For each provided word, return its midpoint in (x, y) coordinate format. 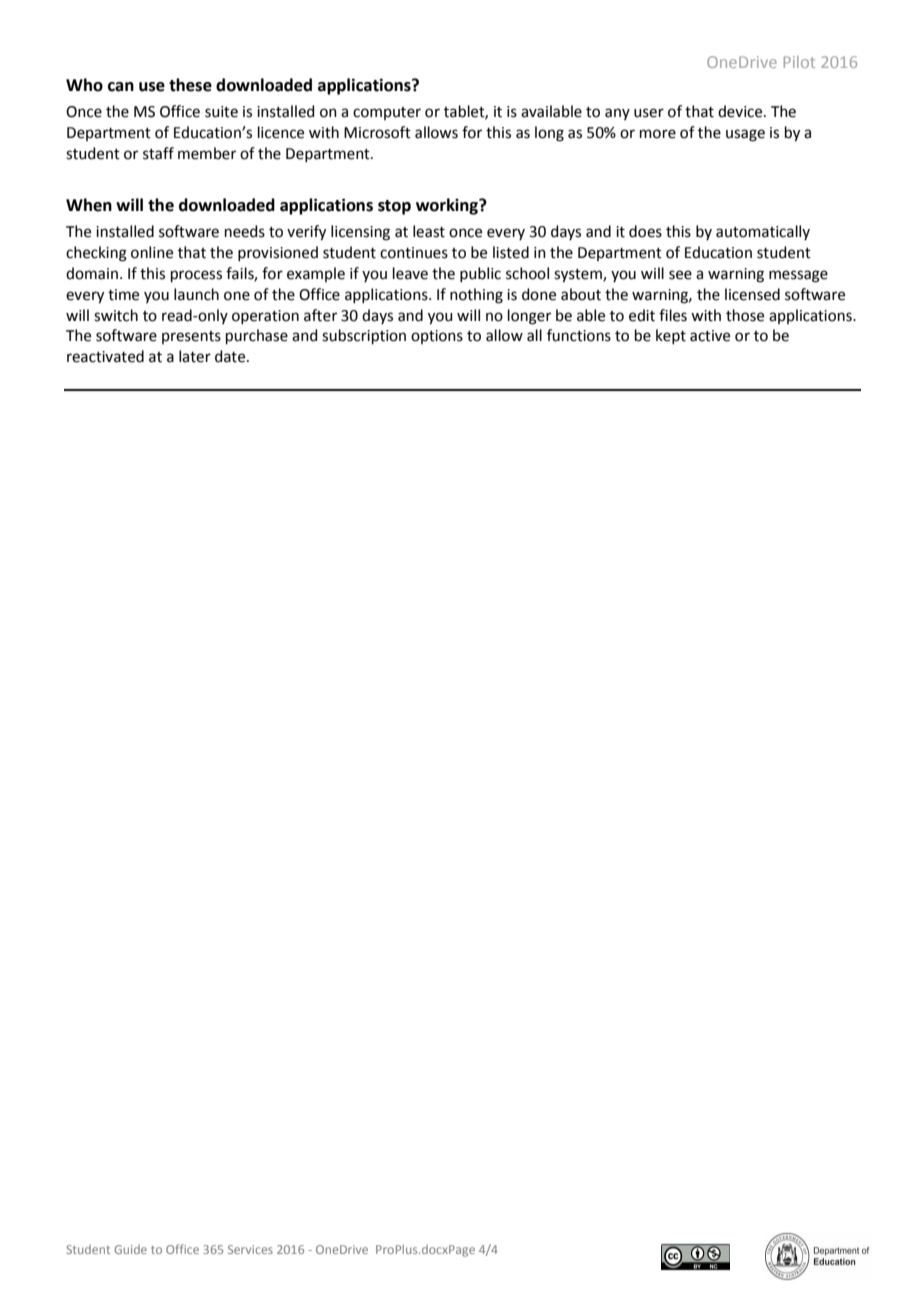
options (437, 337)
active (710, 336)
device (741, 111)
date (231, 356)
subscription (364, 336)
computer (387, 113)
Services (250, 1249)
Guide (130, 1249)
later (195, 356)
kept (671, 336)
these (190, 85)
